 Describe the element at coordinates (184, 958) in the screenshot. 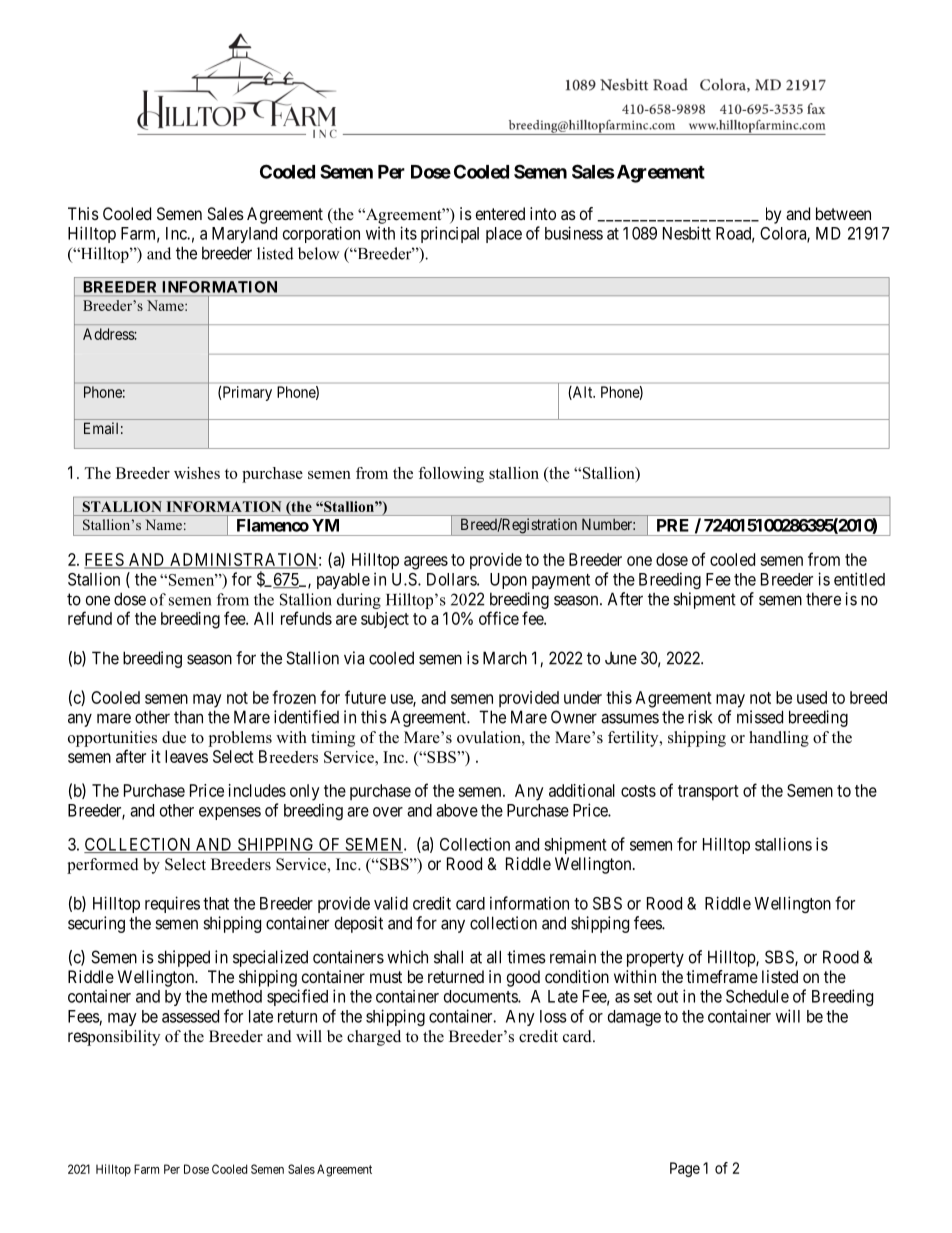

I see `shipped` at that location.
